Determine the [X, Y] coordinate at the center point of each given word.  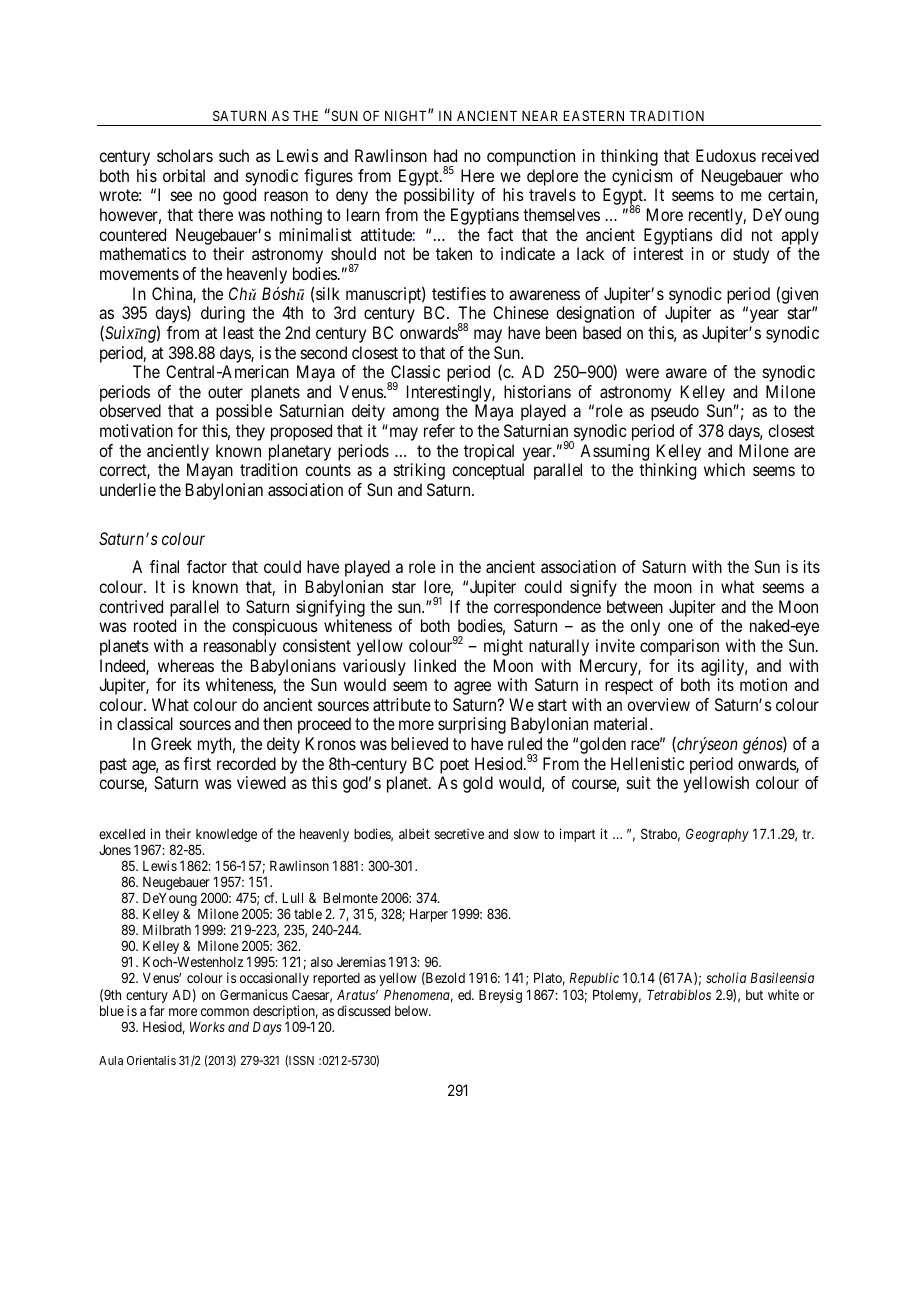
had [445, 155]
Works [207, 1027]
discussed [363, 1010]
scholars [185, 155]
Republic [594, 979]
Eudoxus [726, 155]
